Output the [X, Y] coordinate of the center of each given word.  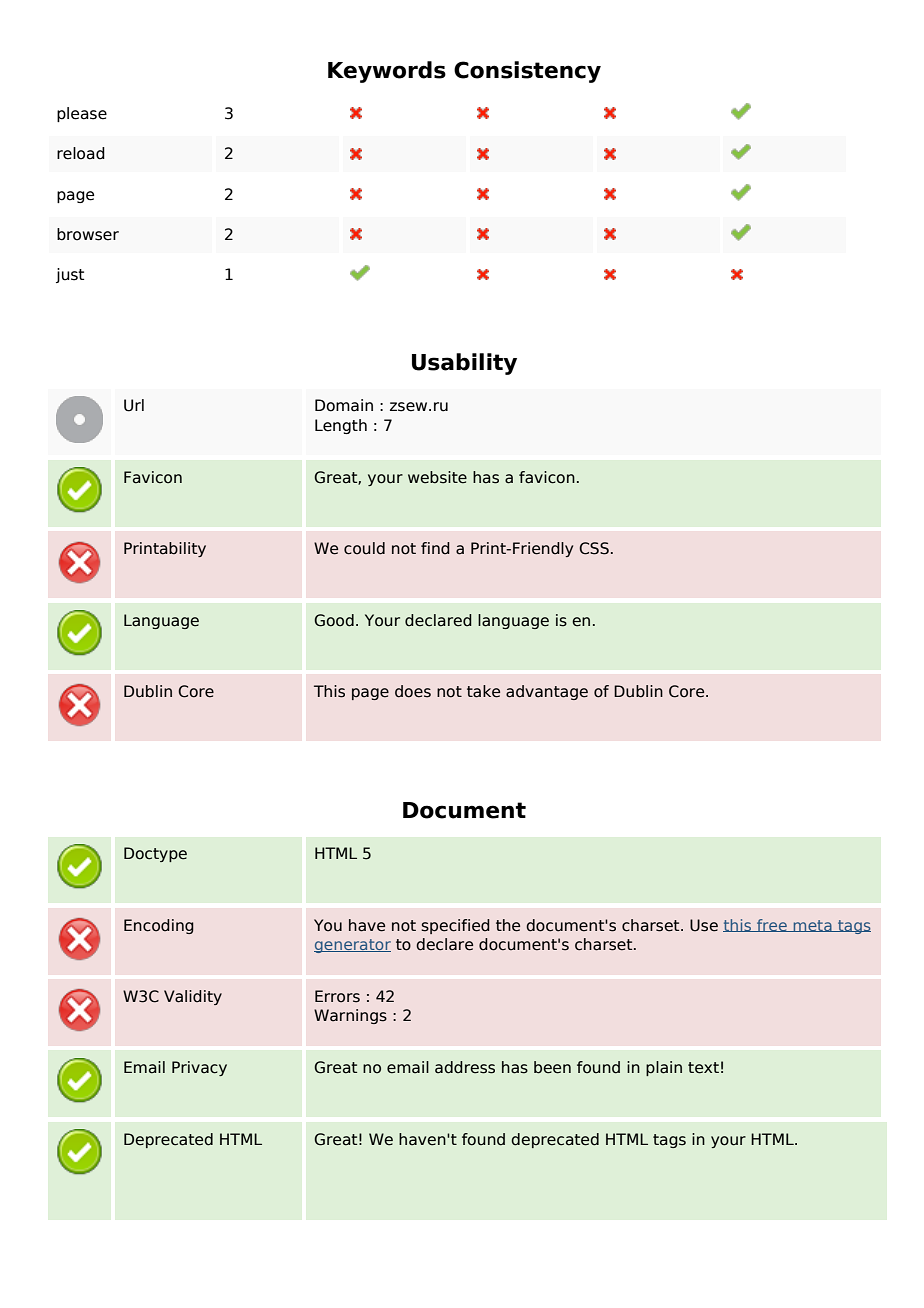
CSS [594, 548]
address [465, 1067]
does [413, 691]
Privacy [199, 1068]
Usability [464, 364]
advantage [547, 692]
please [82, 114]
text [703, 1068]
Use [704, 925]
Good [334, 620]
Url [134, 405]
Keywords [387, 72]
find [435, 548]
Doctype [155, 854]
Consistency [527, 72]
